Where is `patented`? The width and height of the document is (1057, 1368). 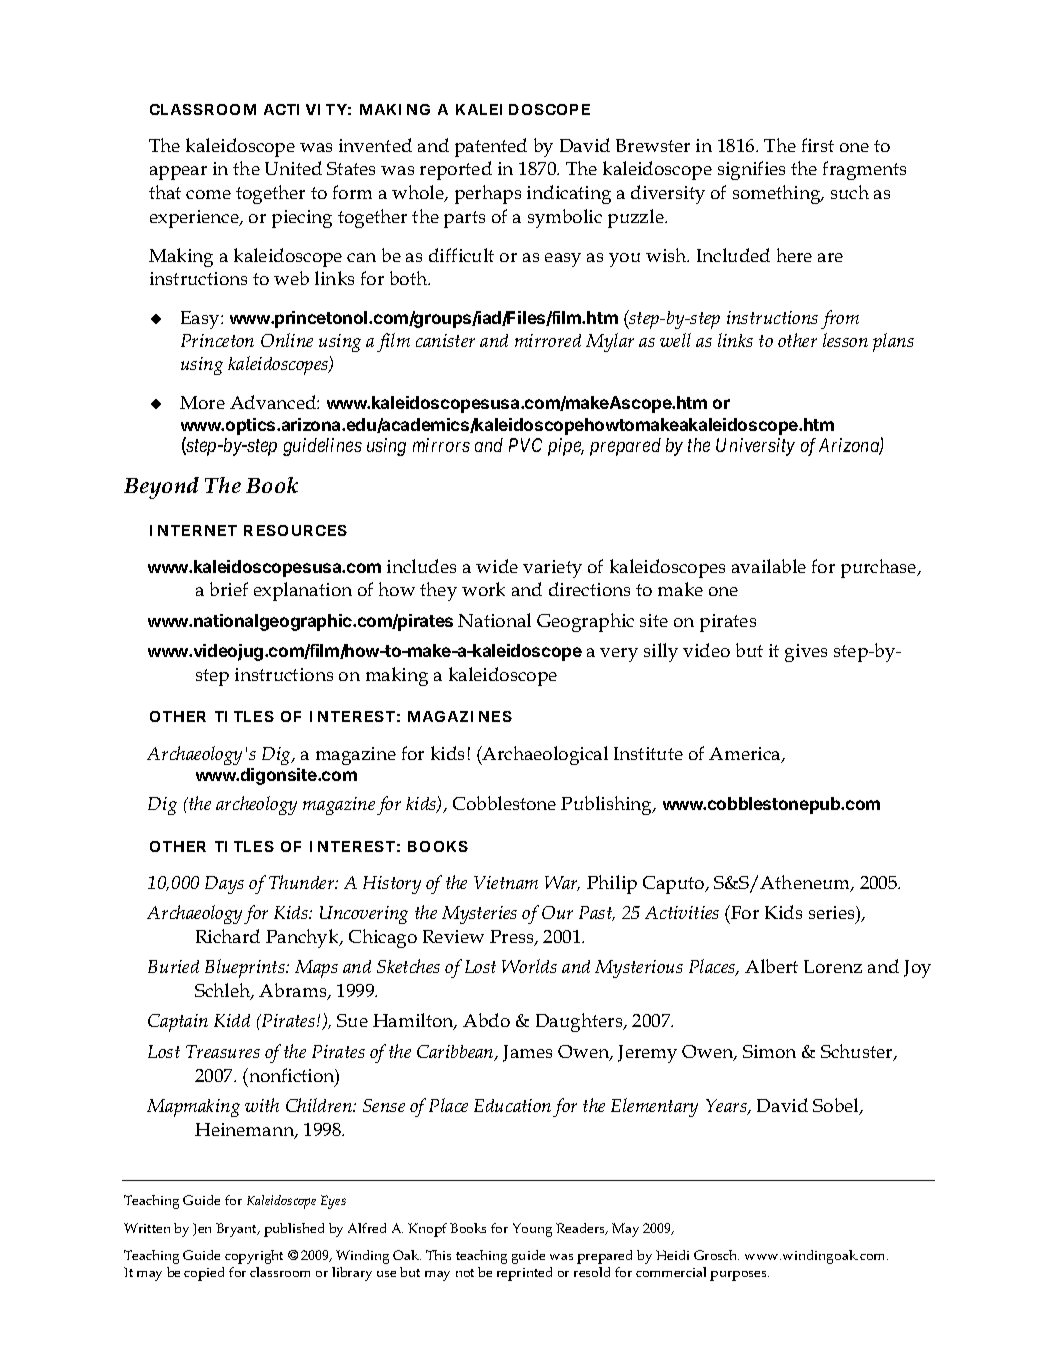 patented is located at coordinates (491, 147).
